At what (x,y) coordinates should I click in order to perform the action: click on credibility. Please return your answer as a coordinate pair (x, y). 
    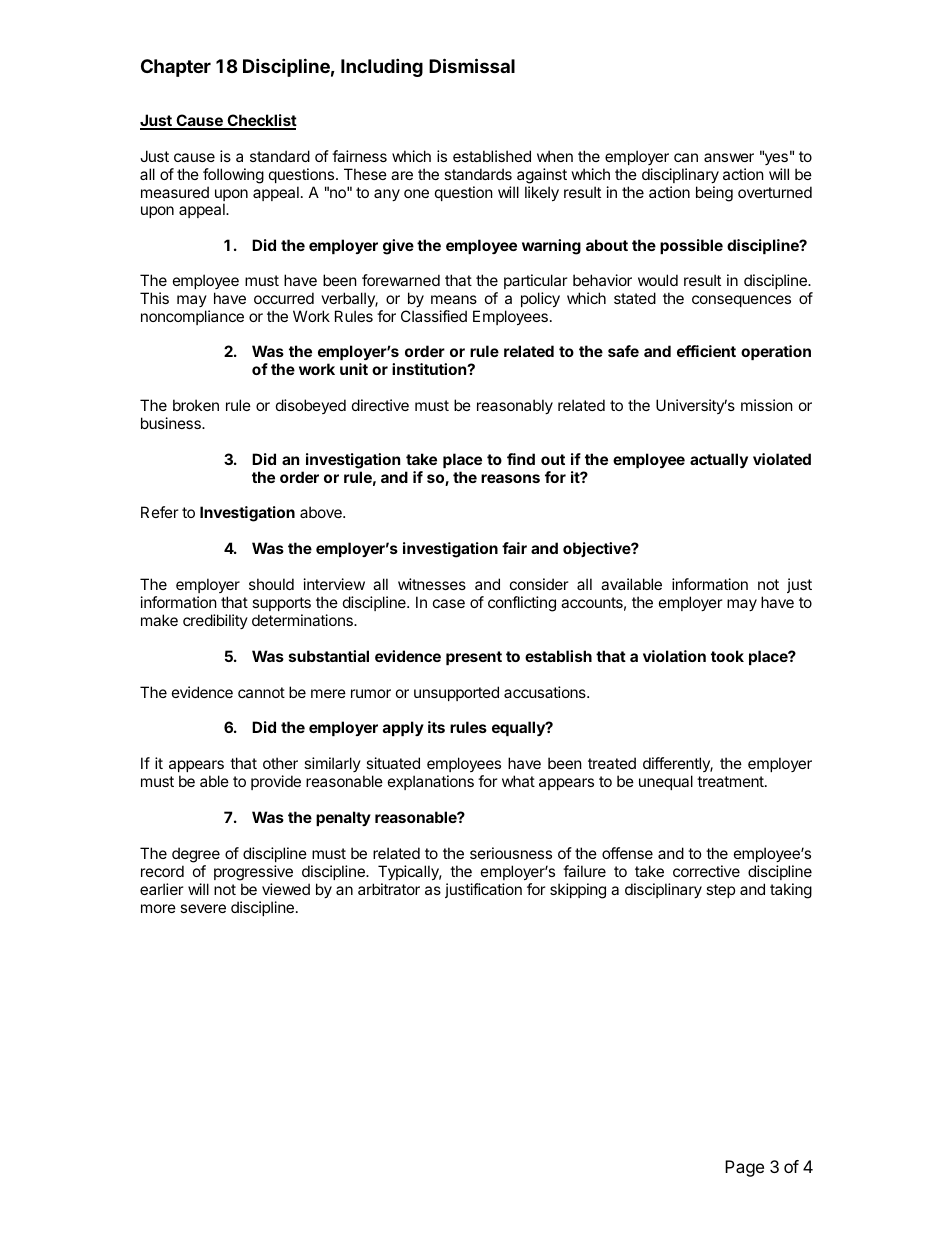
    Looking at the image, I should click on (215, 621).
